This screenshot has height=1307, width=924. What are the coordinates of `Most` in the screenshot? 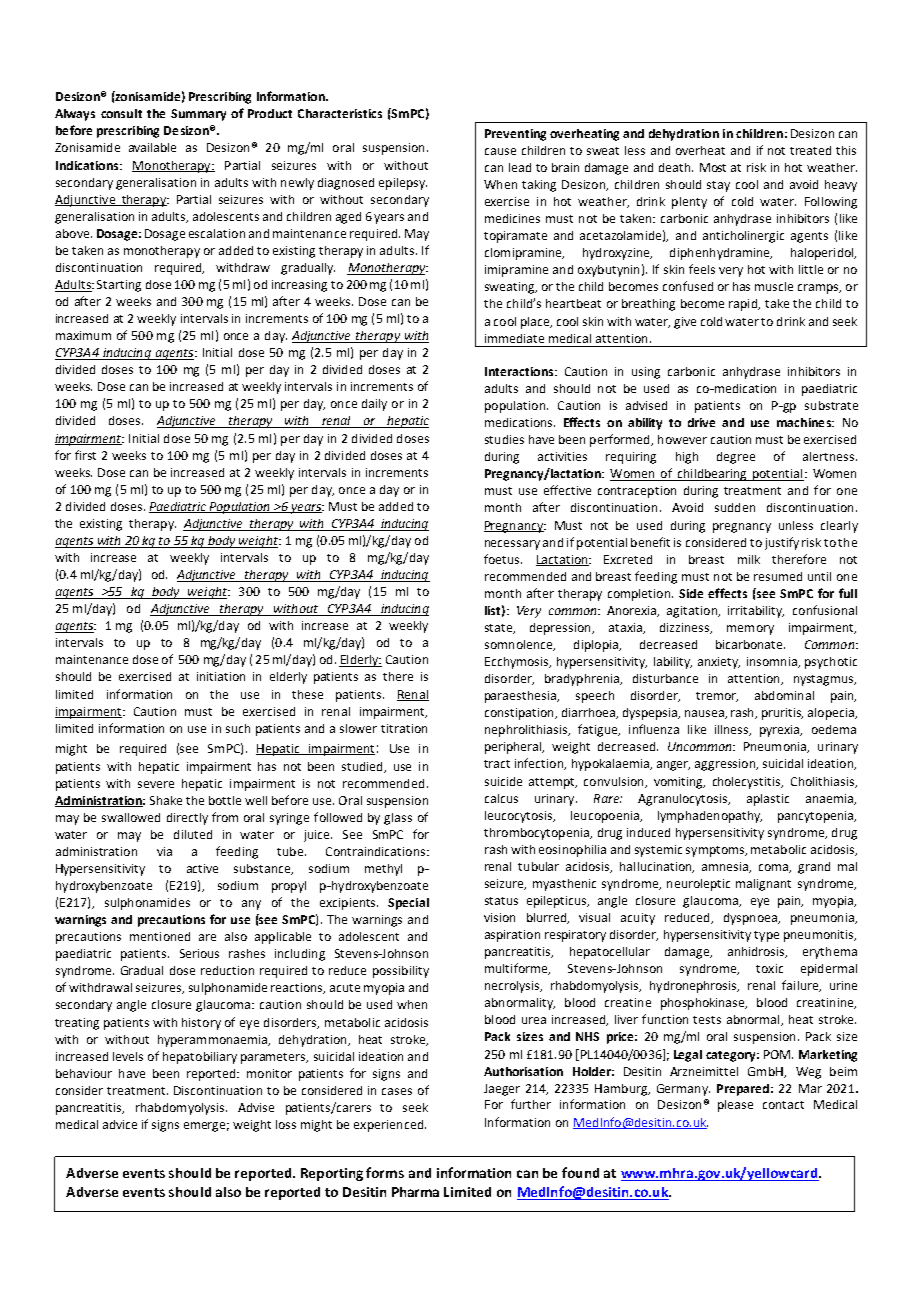 It's located at (713, 167).
